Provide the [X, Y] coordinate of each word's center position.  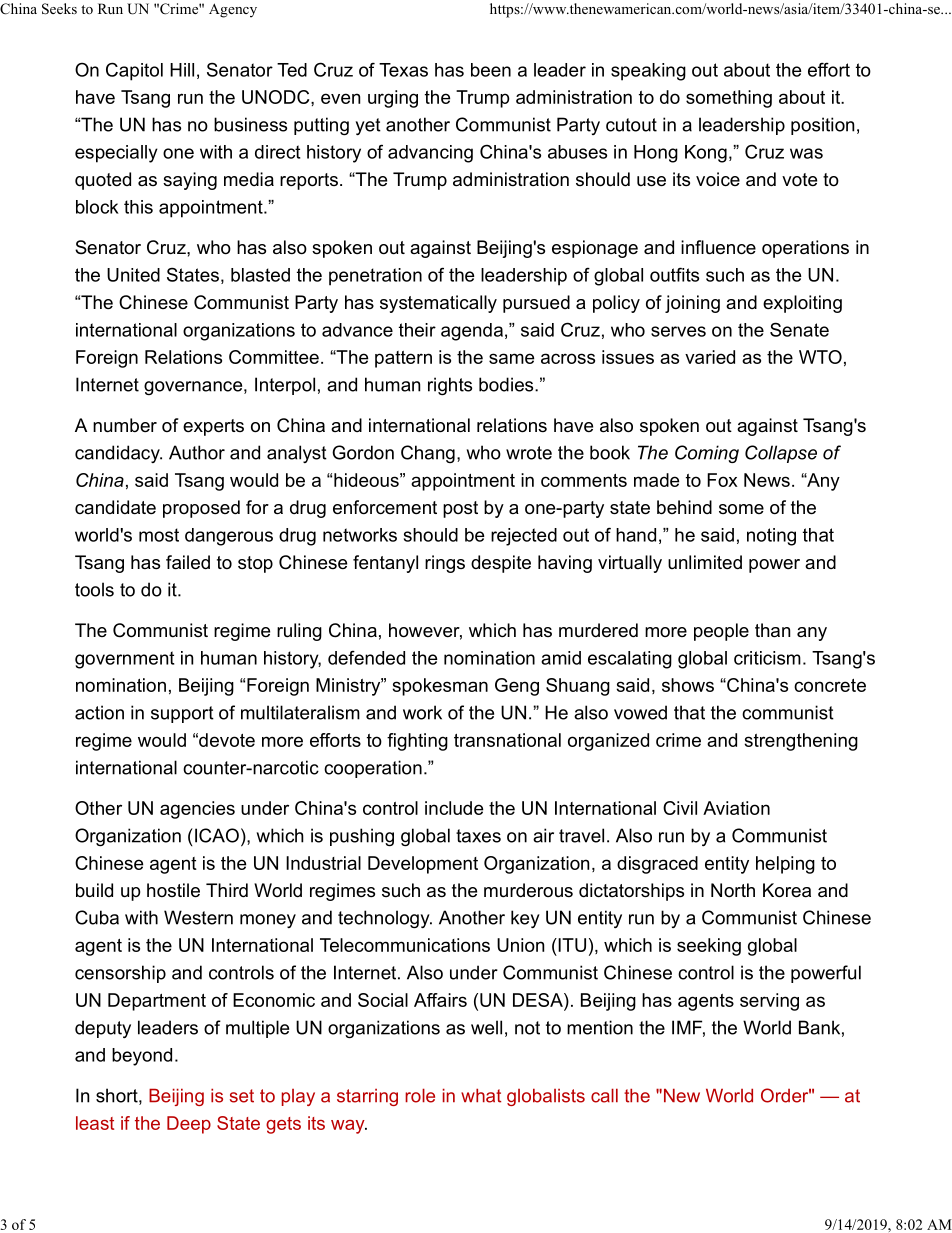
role [420, 1095]
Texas [403, 70]
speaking [648, 72]
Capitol [134, 71]
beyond [142, 1057]
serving [769, 1002]
